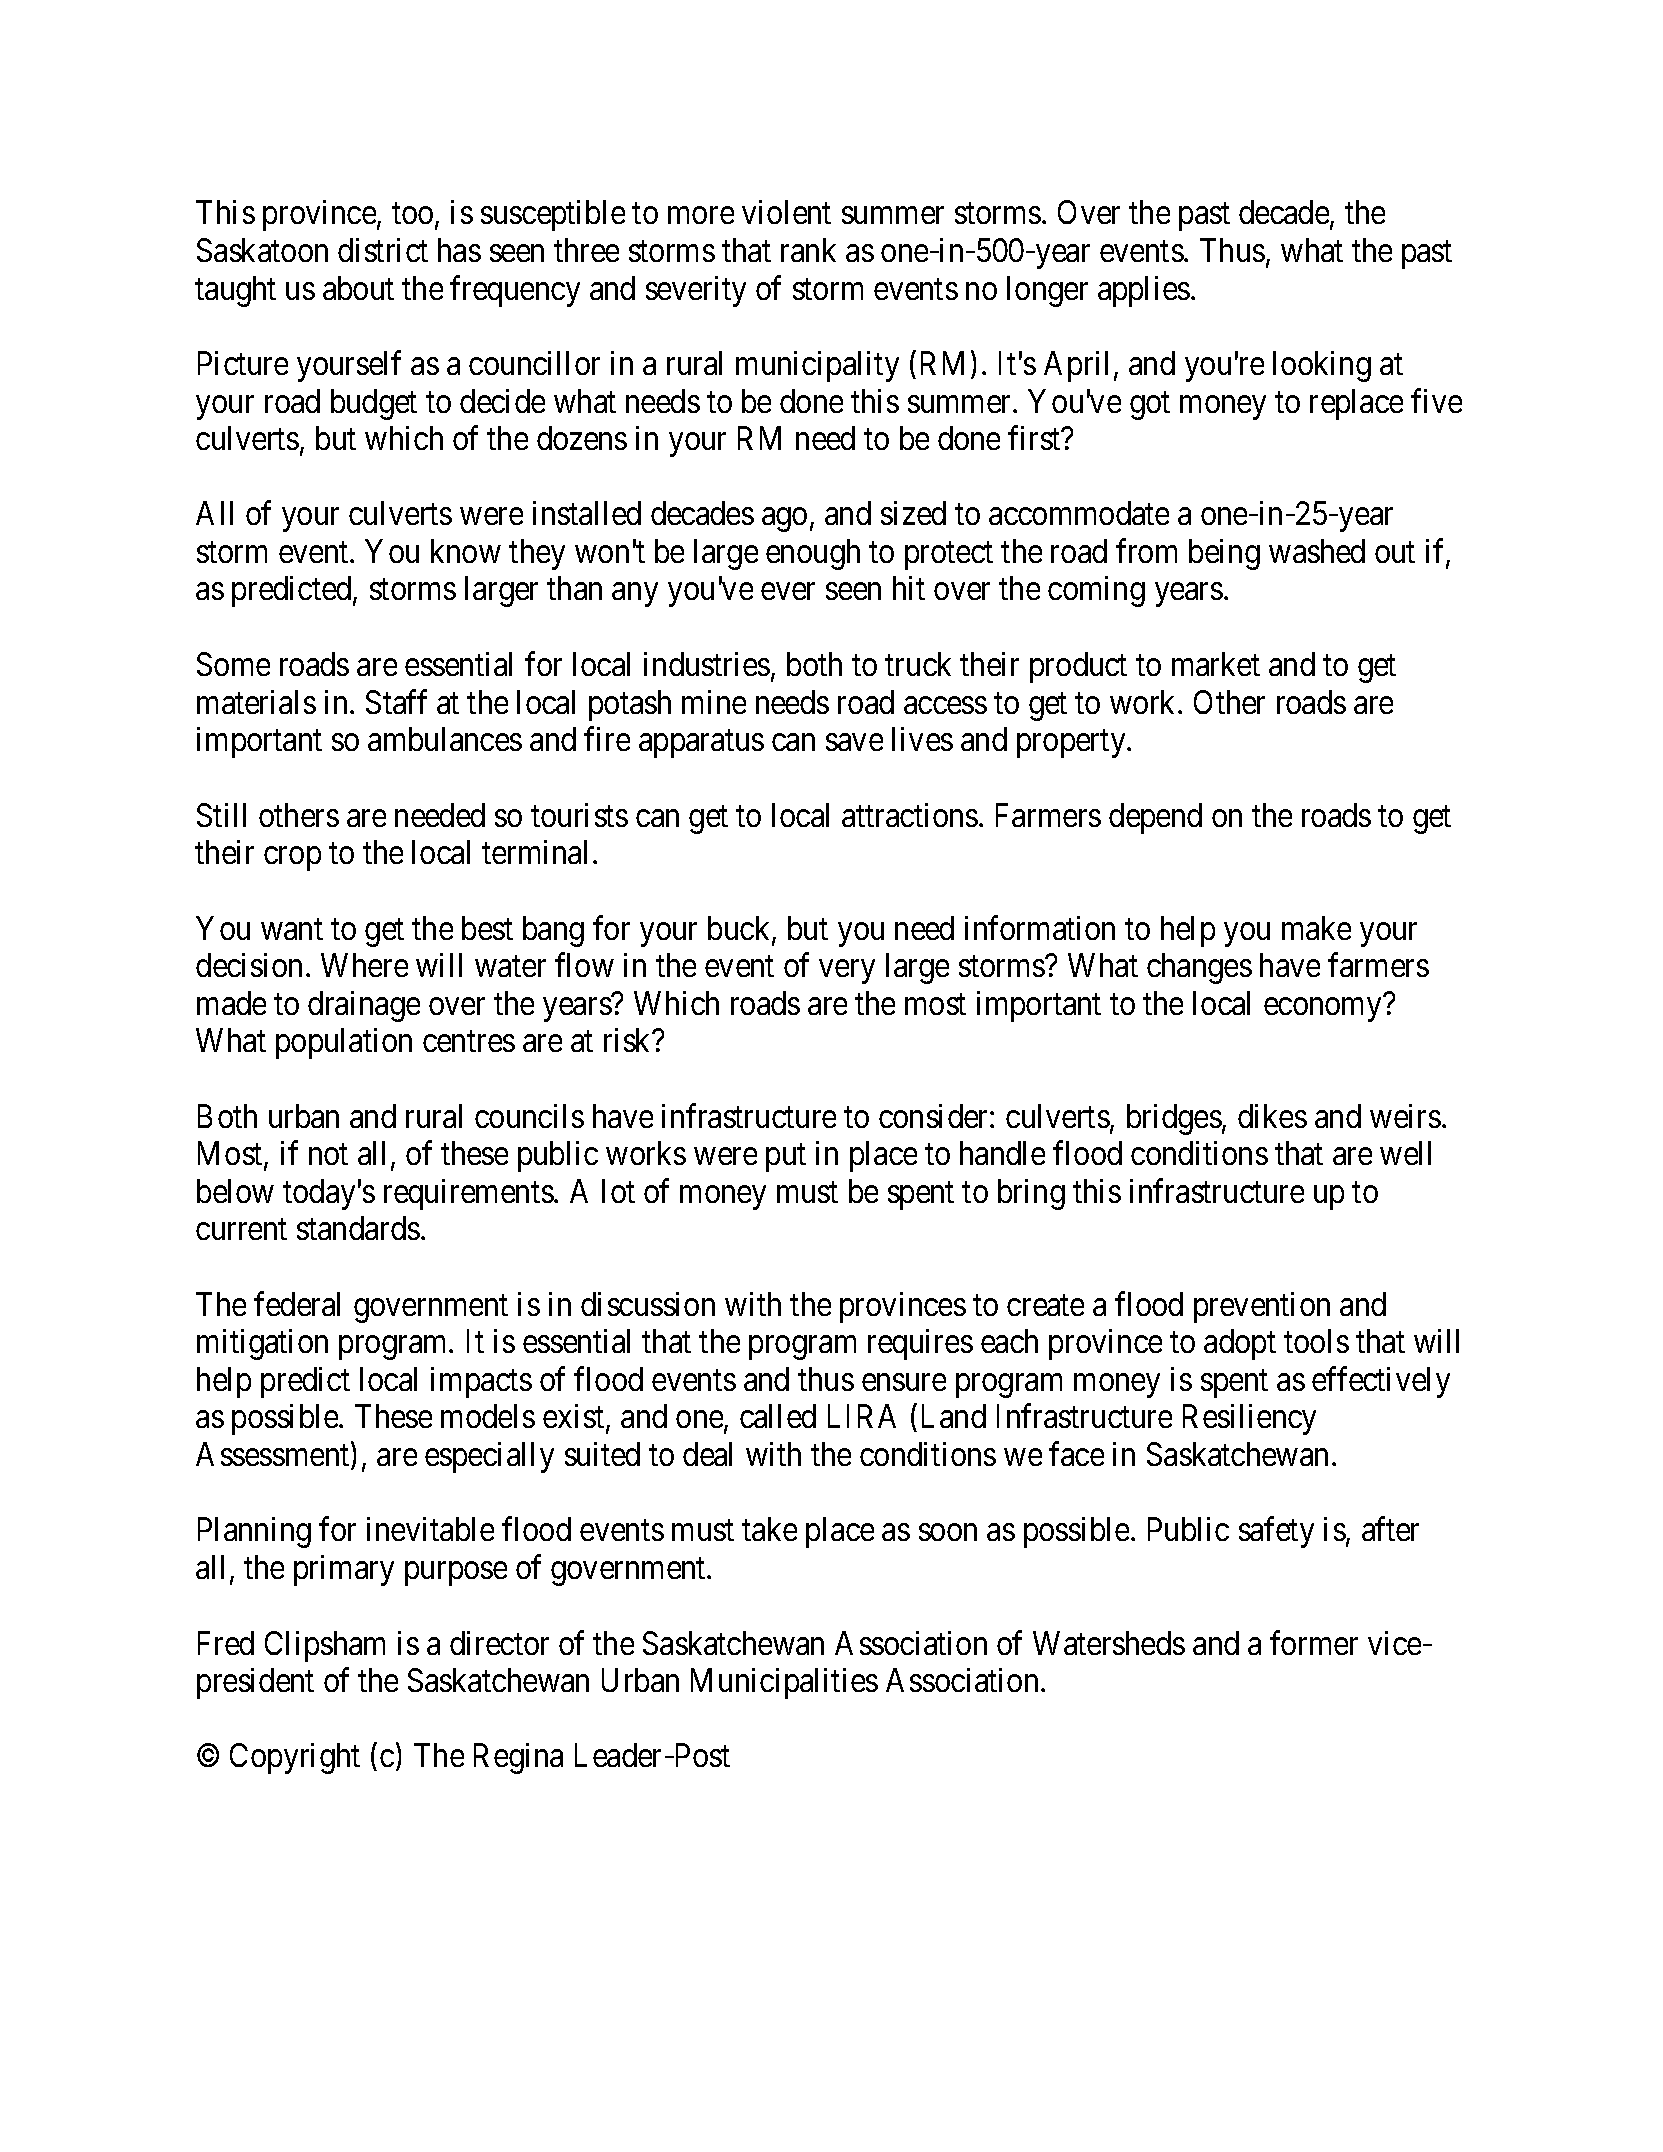 The width and height of the screenshot is (1663, 2152). Describe the element at coordinates (295, 1758) in the screenshot. I see `Copyright` at that location.
